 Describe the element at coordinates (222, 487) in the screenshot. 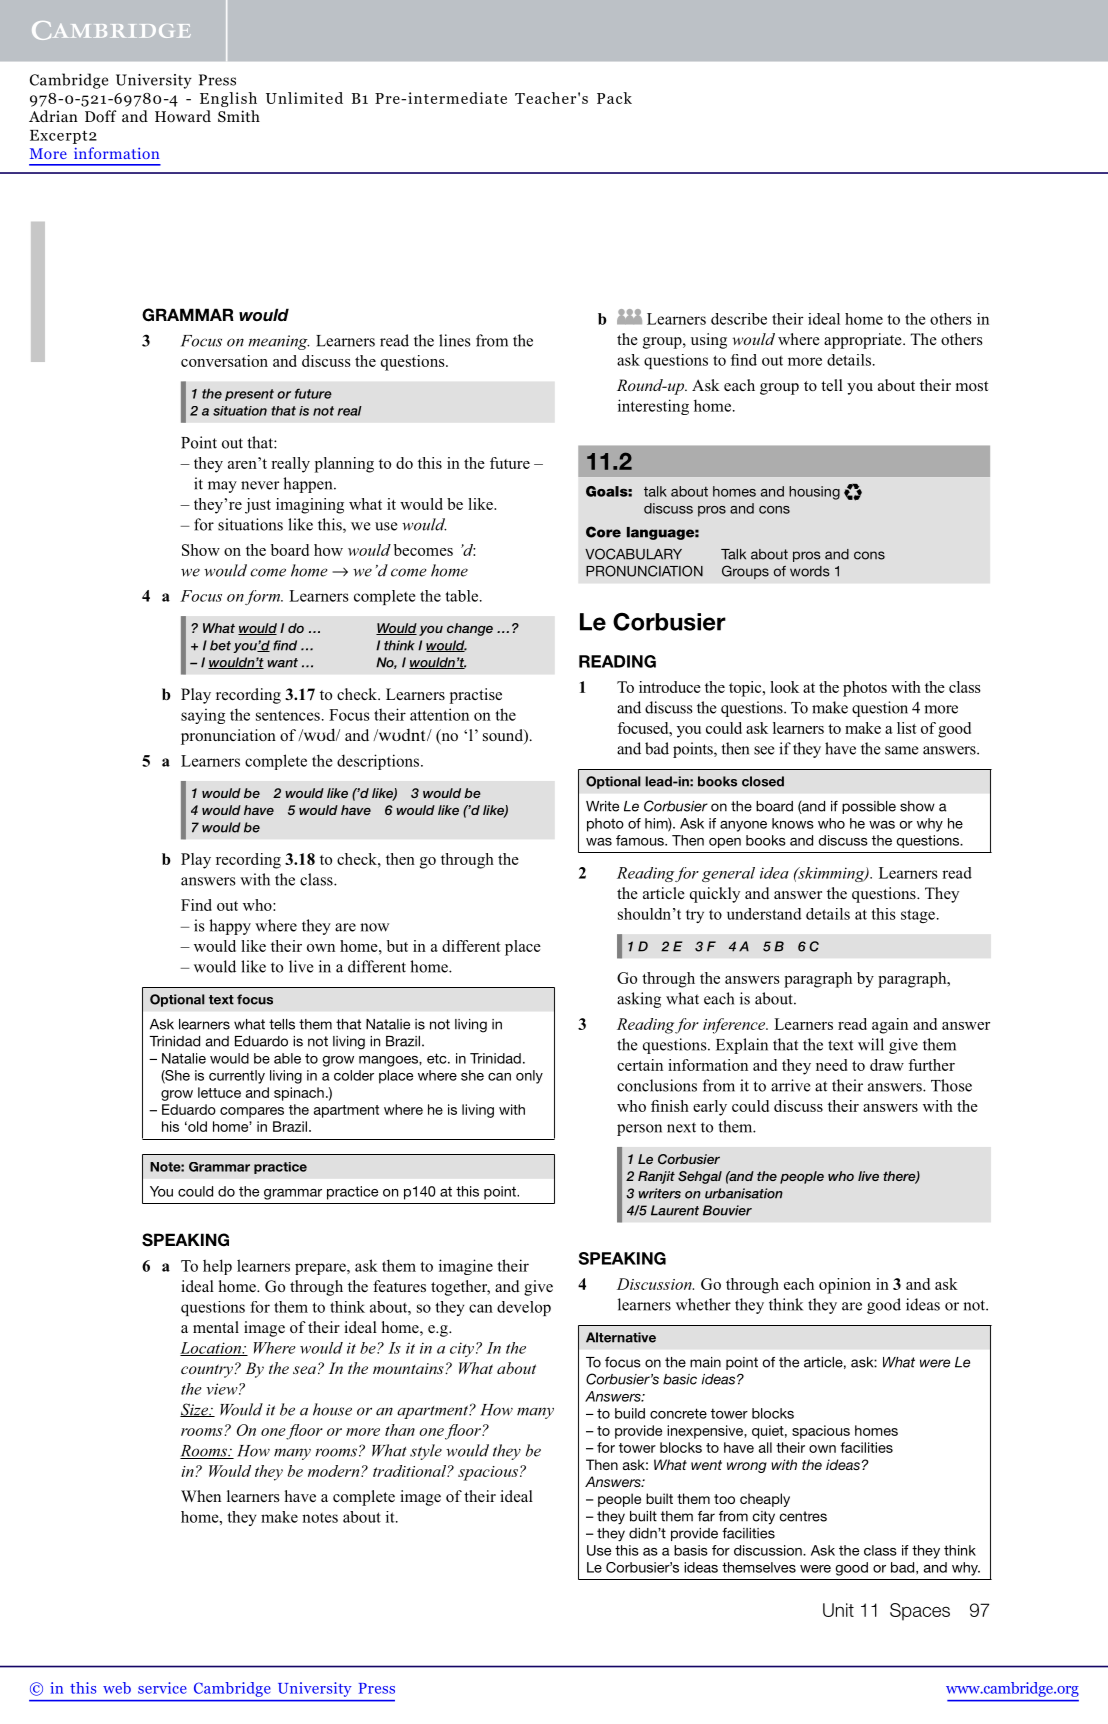

I see `may` at that location.
